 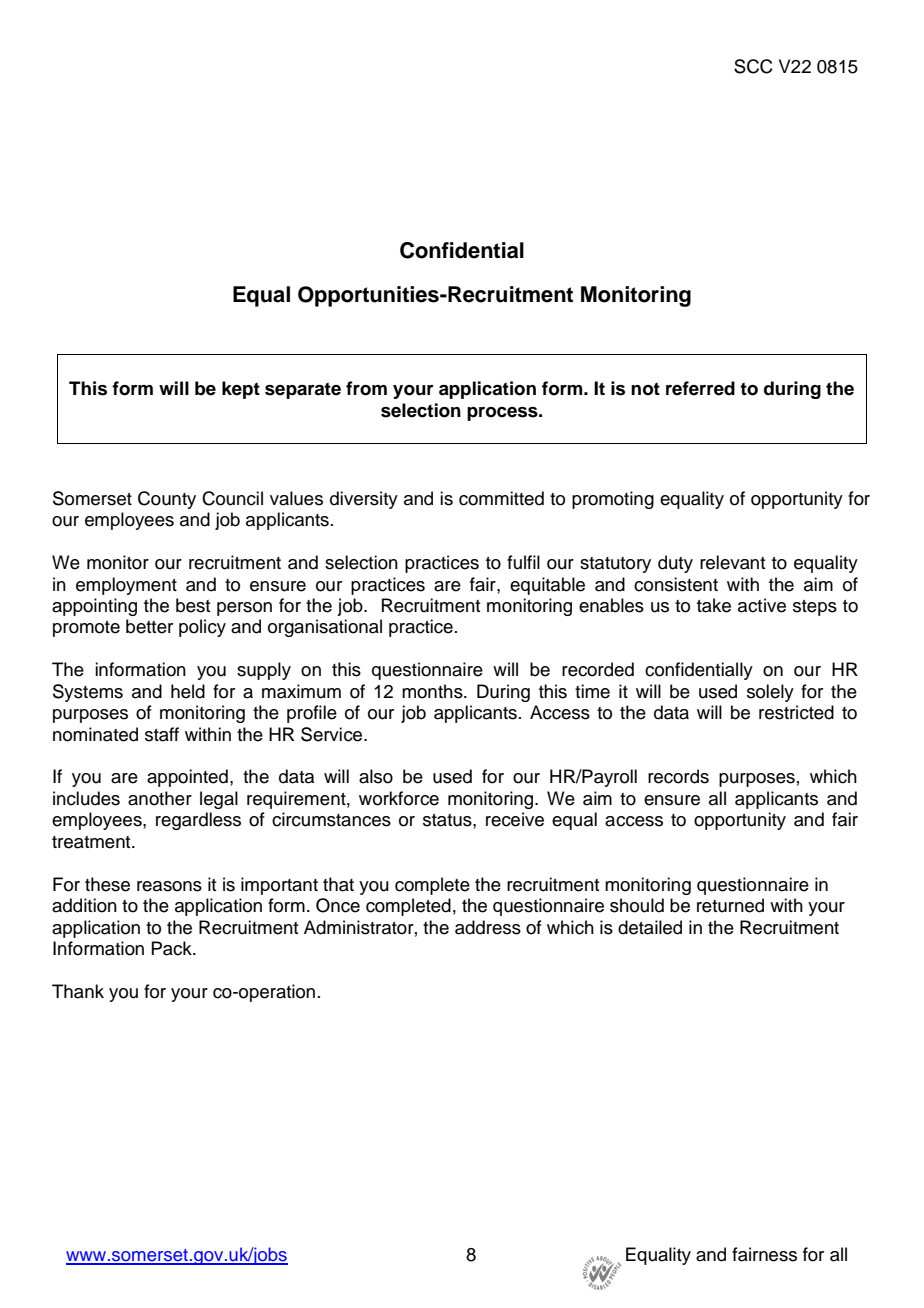 What do you see at coordinates (753, 66) in the screenshot?
I see `SCC` at bounding box center [753, 66].
